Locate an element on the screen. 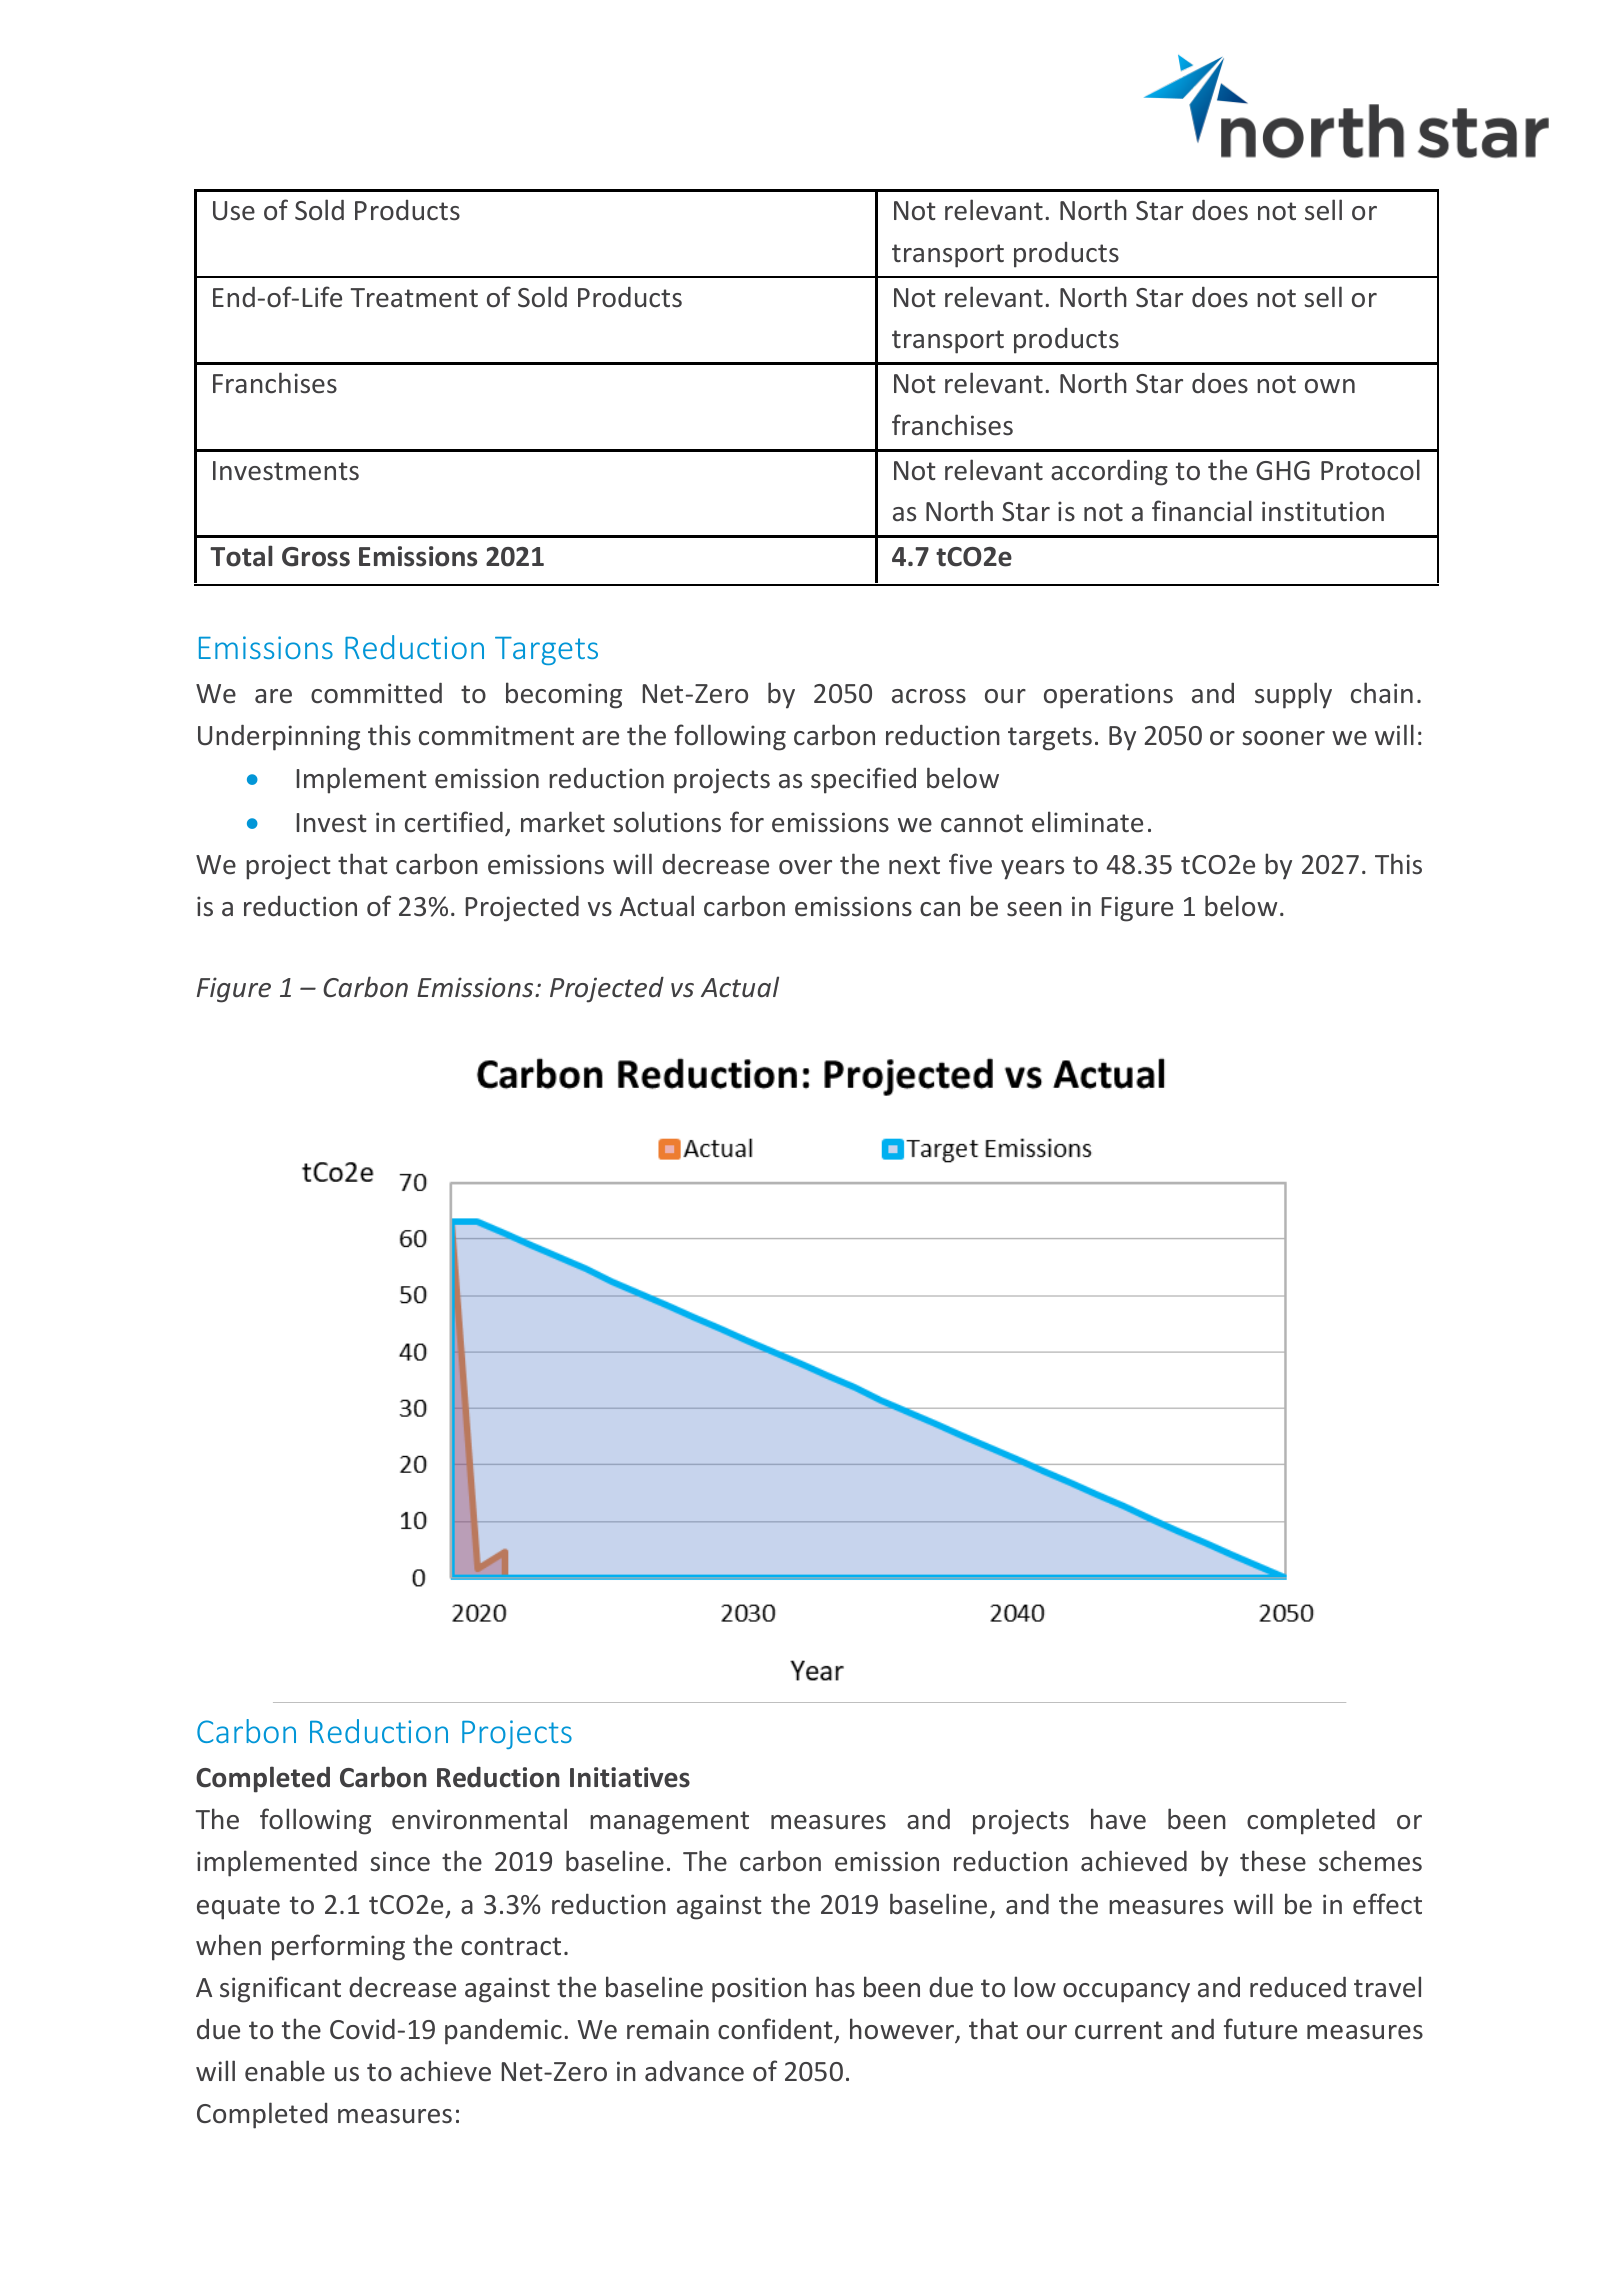  environmental is located at coordinates (479, 1819).
